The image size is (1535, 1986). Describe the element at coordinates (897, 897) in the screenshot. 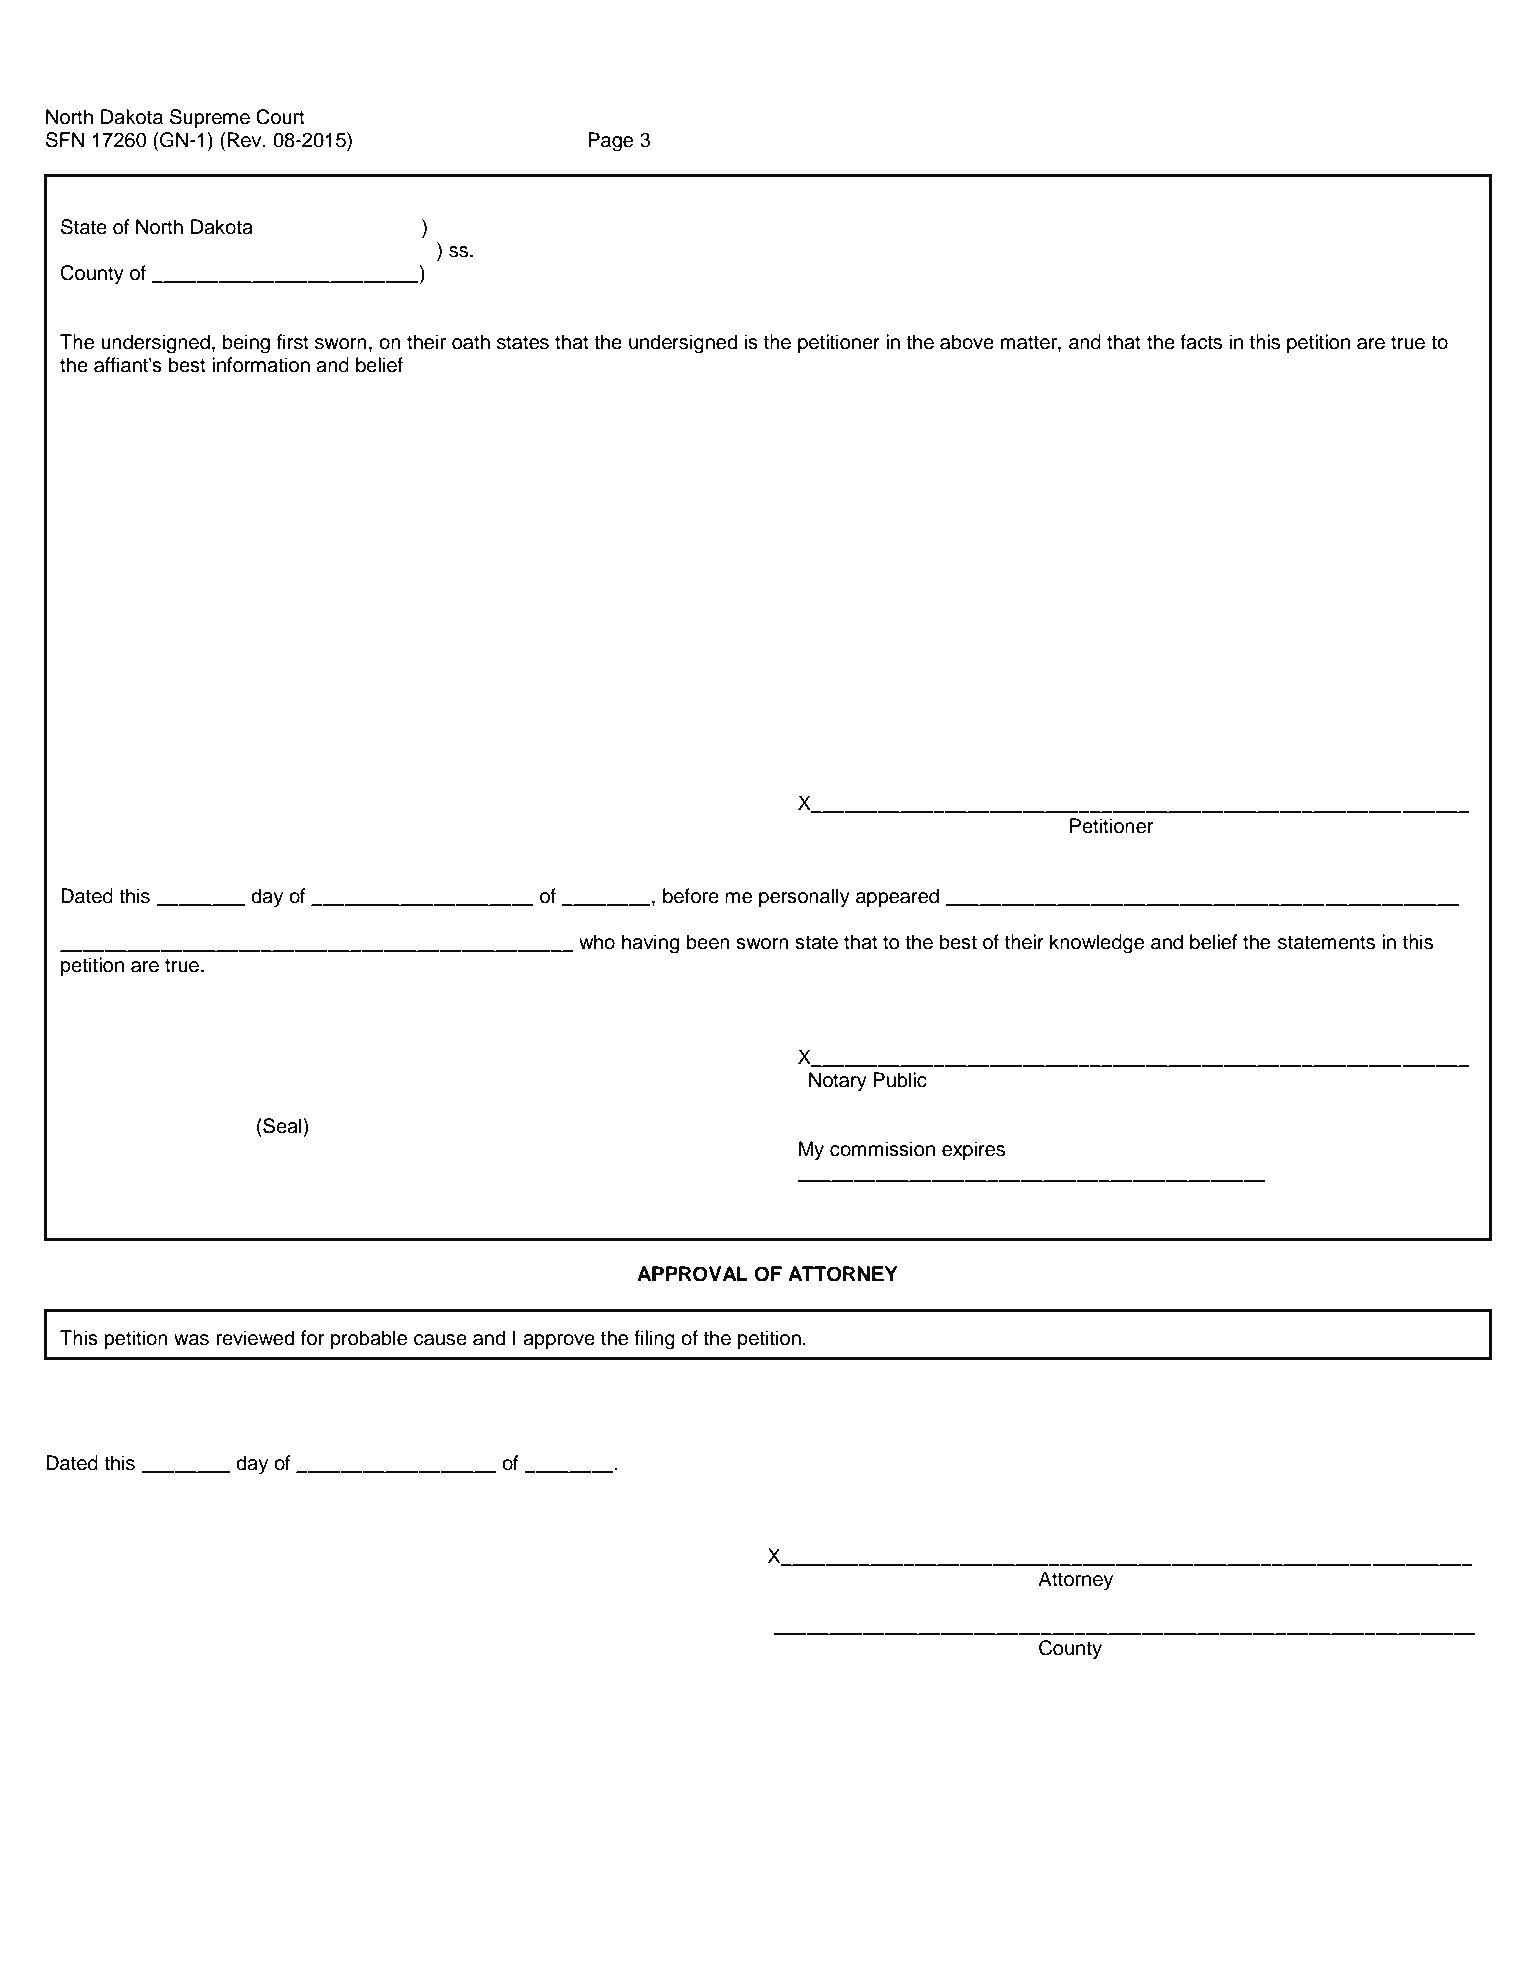

I see `appeared` at that location.
